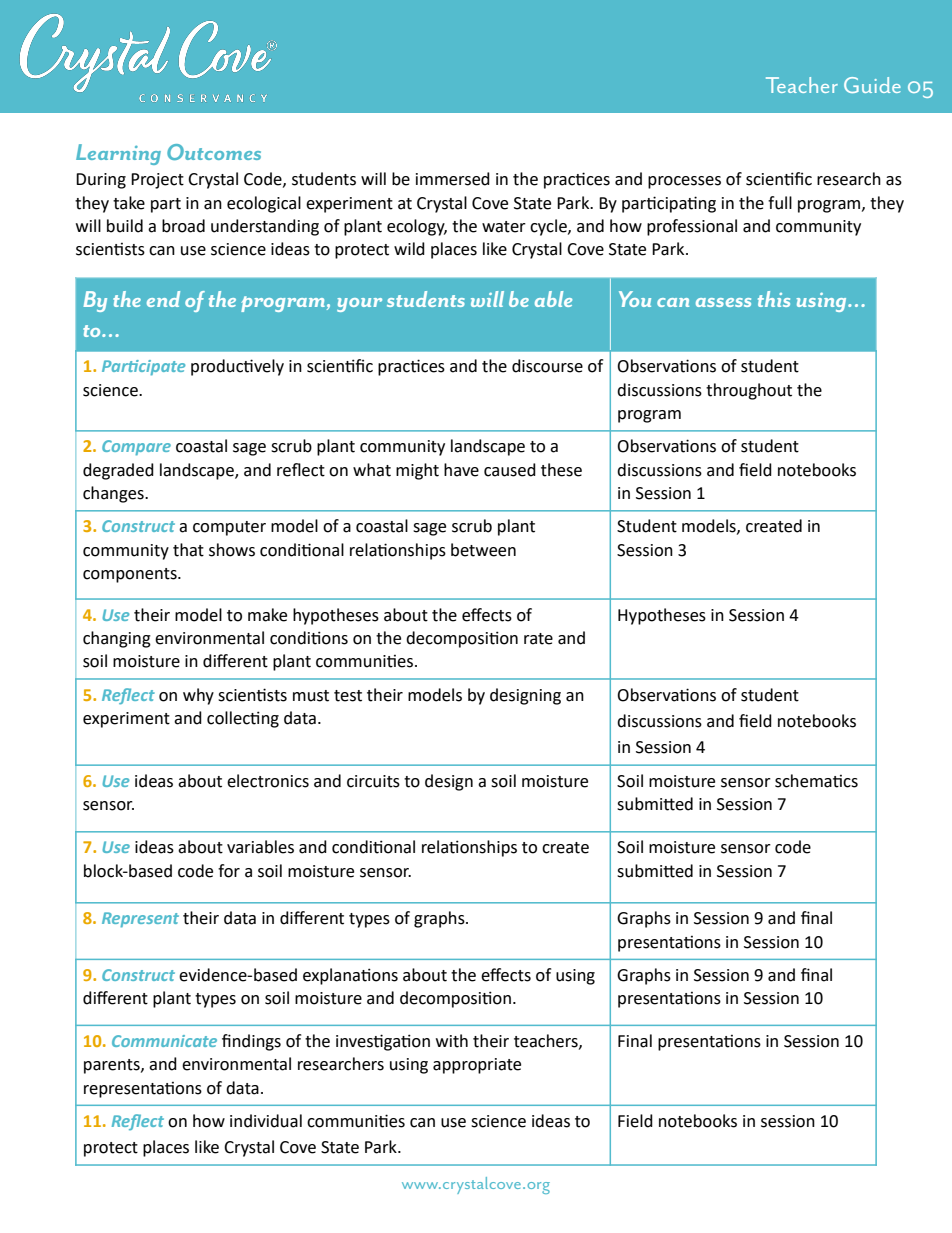 The width and height of the screenshot is (952, 1233). What do you see at coordinates (198, 696) in the screenshot?
I see `why` at bounding box center [198, 696].
